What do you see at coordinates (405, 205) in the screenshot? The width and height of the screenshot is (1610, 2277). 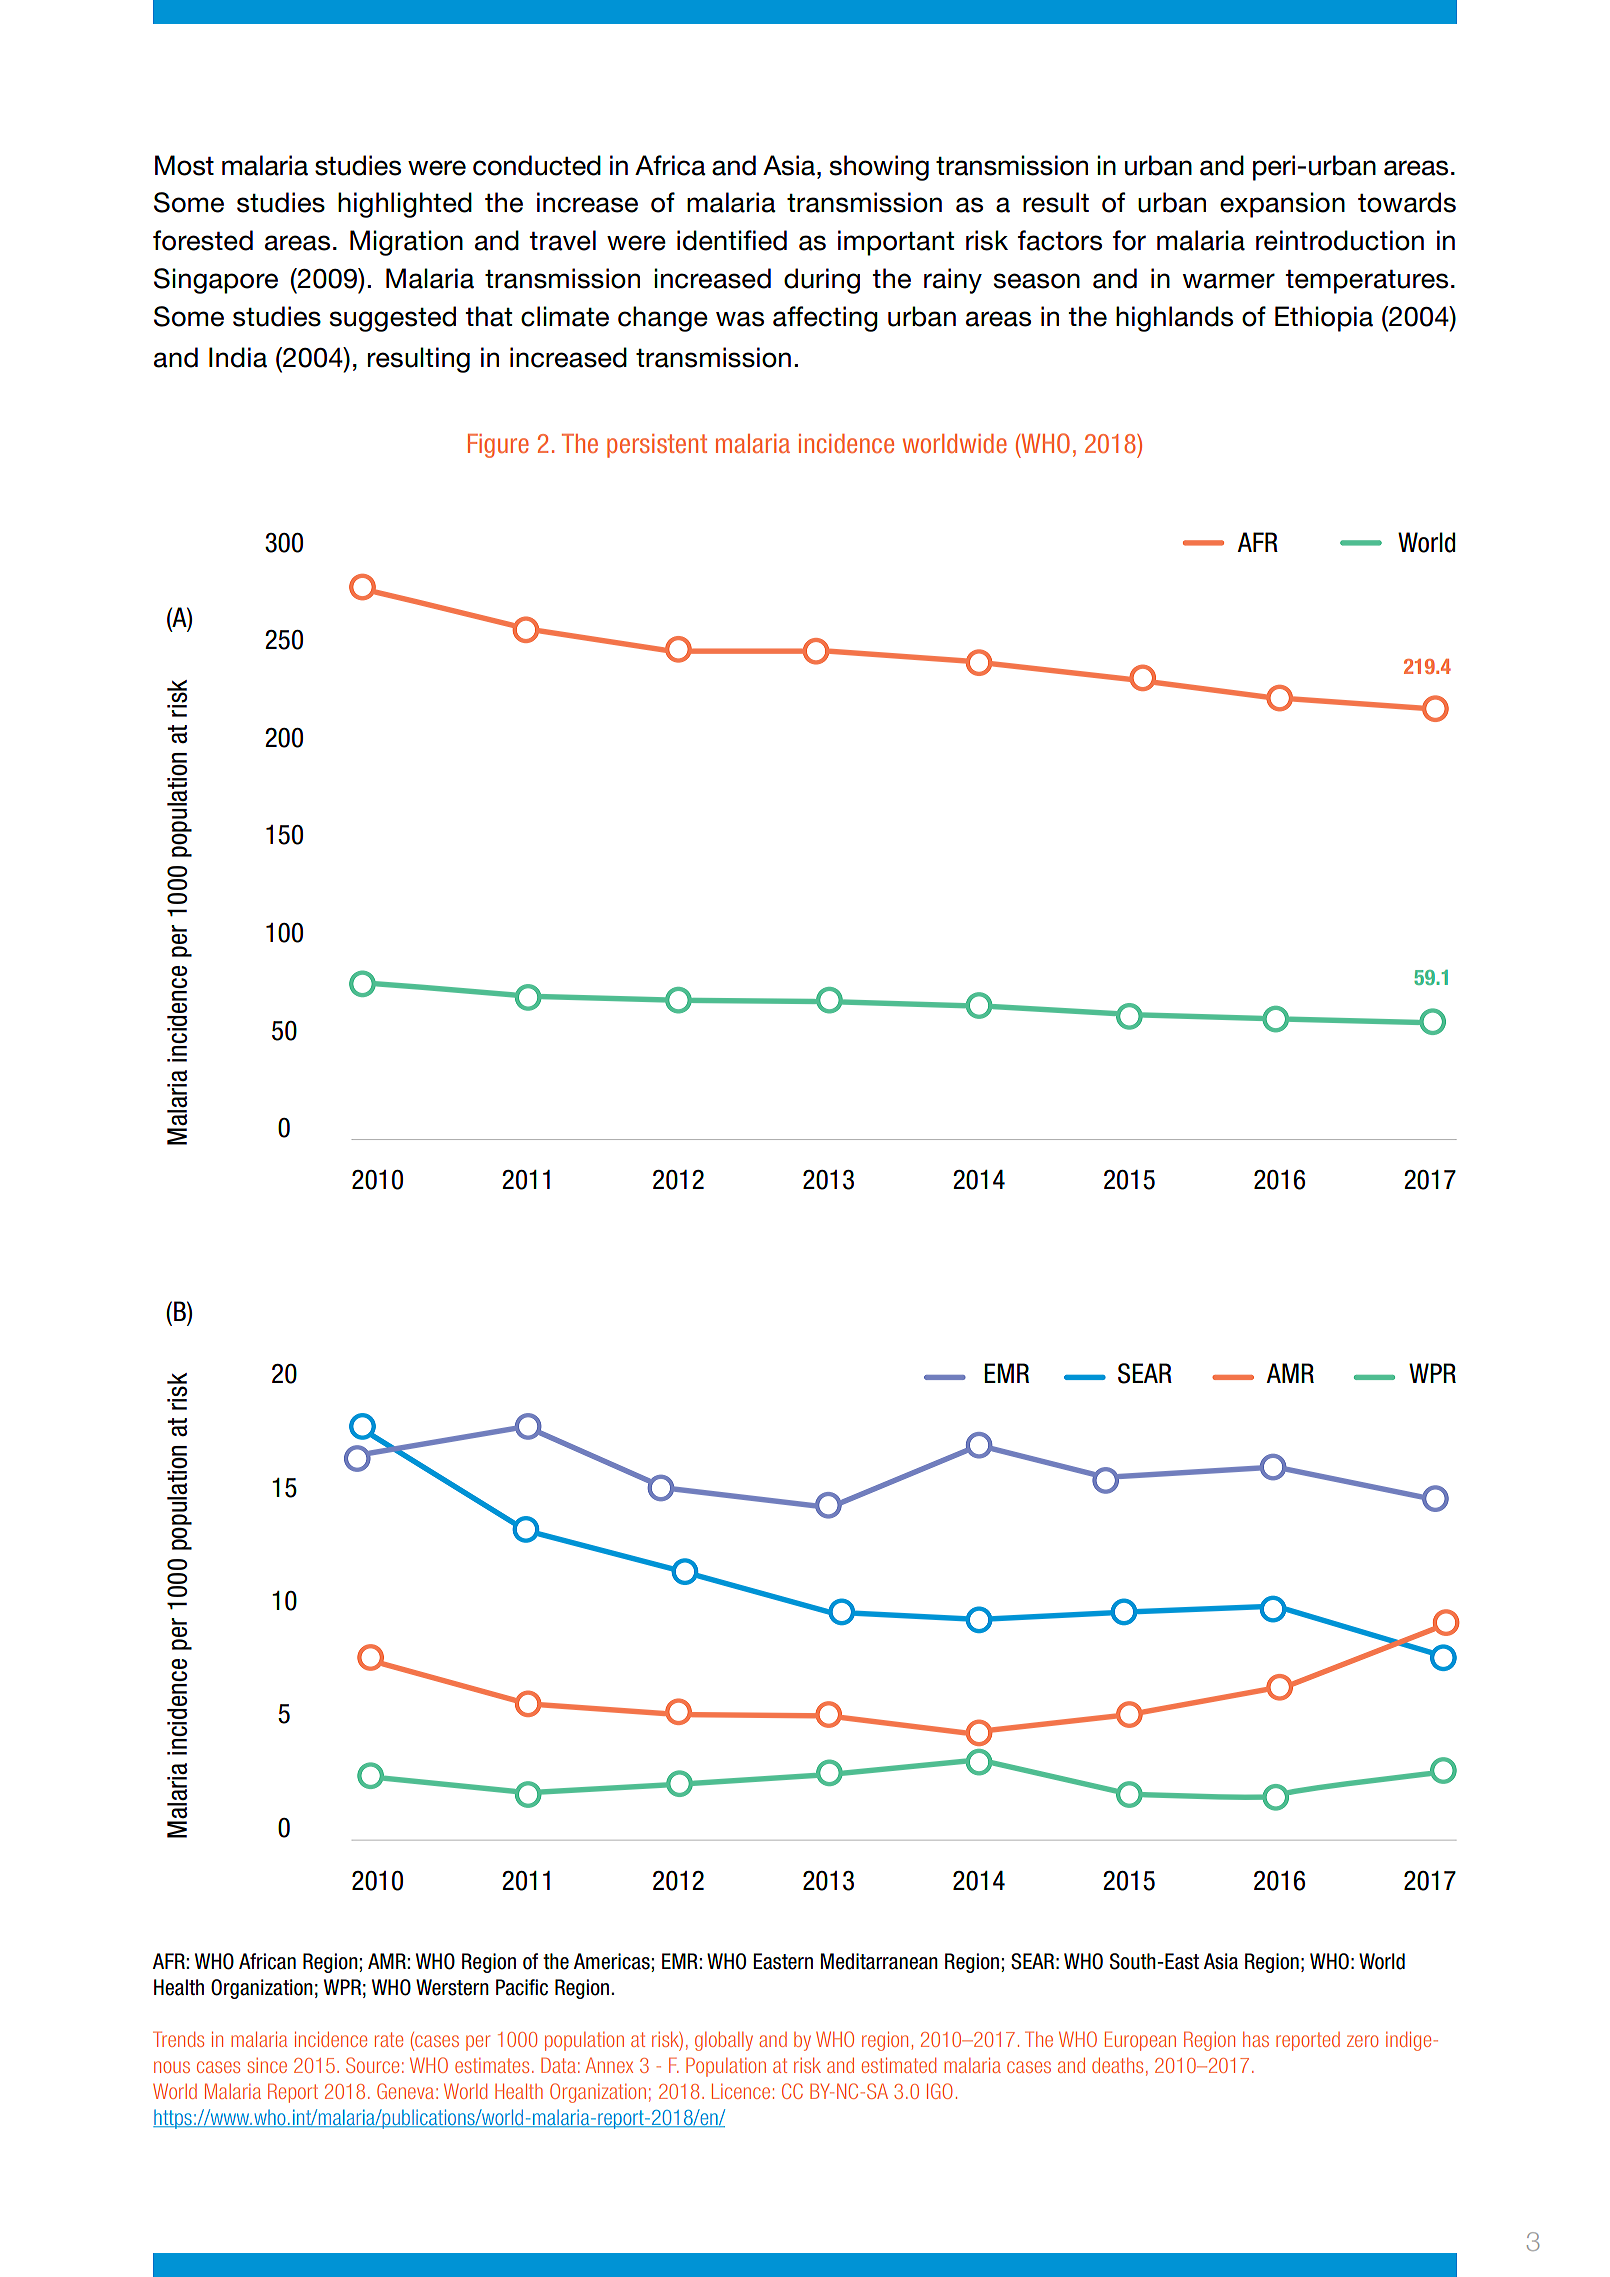 I see `highlighted` at bounding box center [405, 205].
